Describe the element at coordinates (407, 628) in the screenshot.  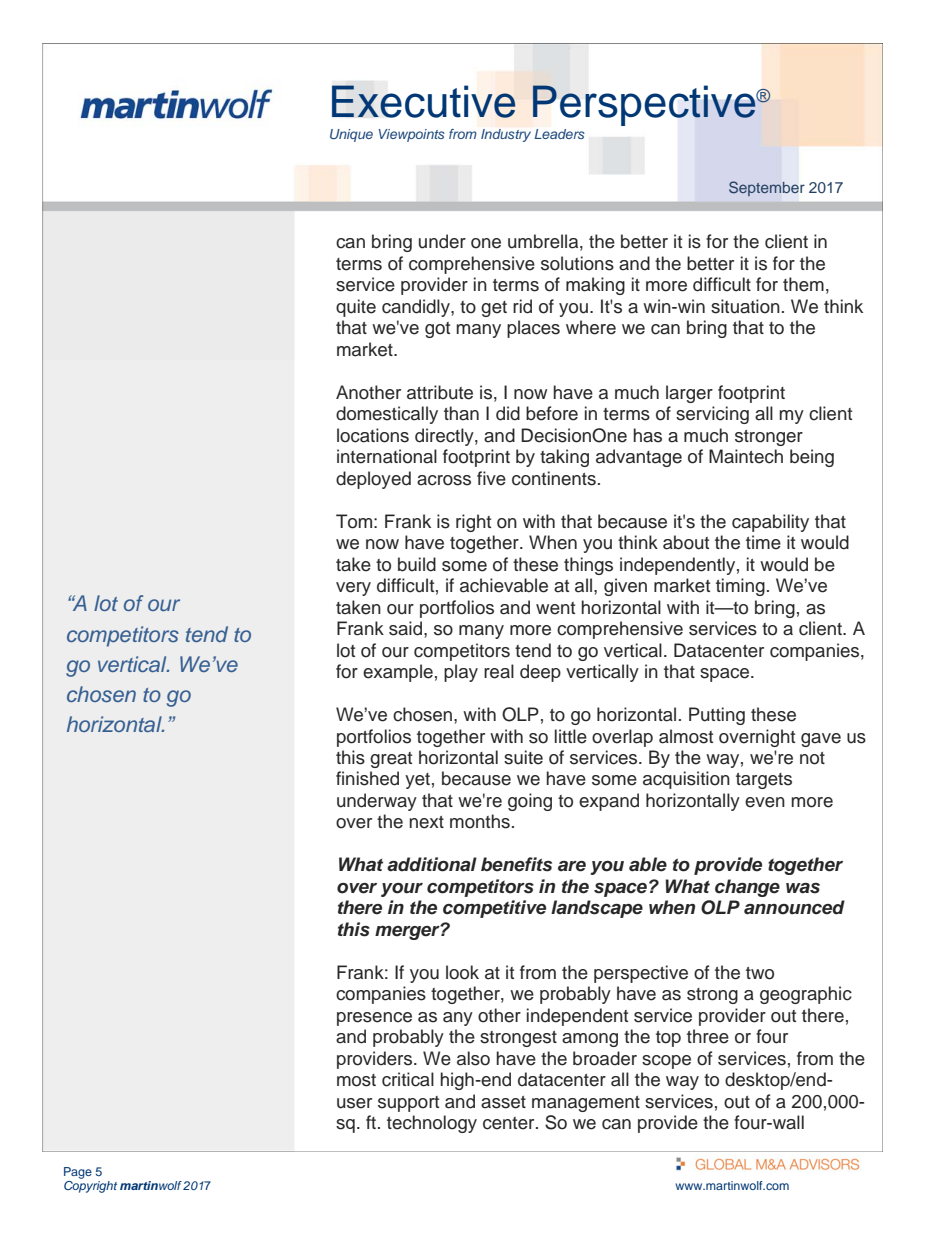
I see `said` at that location.
